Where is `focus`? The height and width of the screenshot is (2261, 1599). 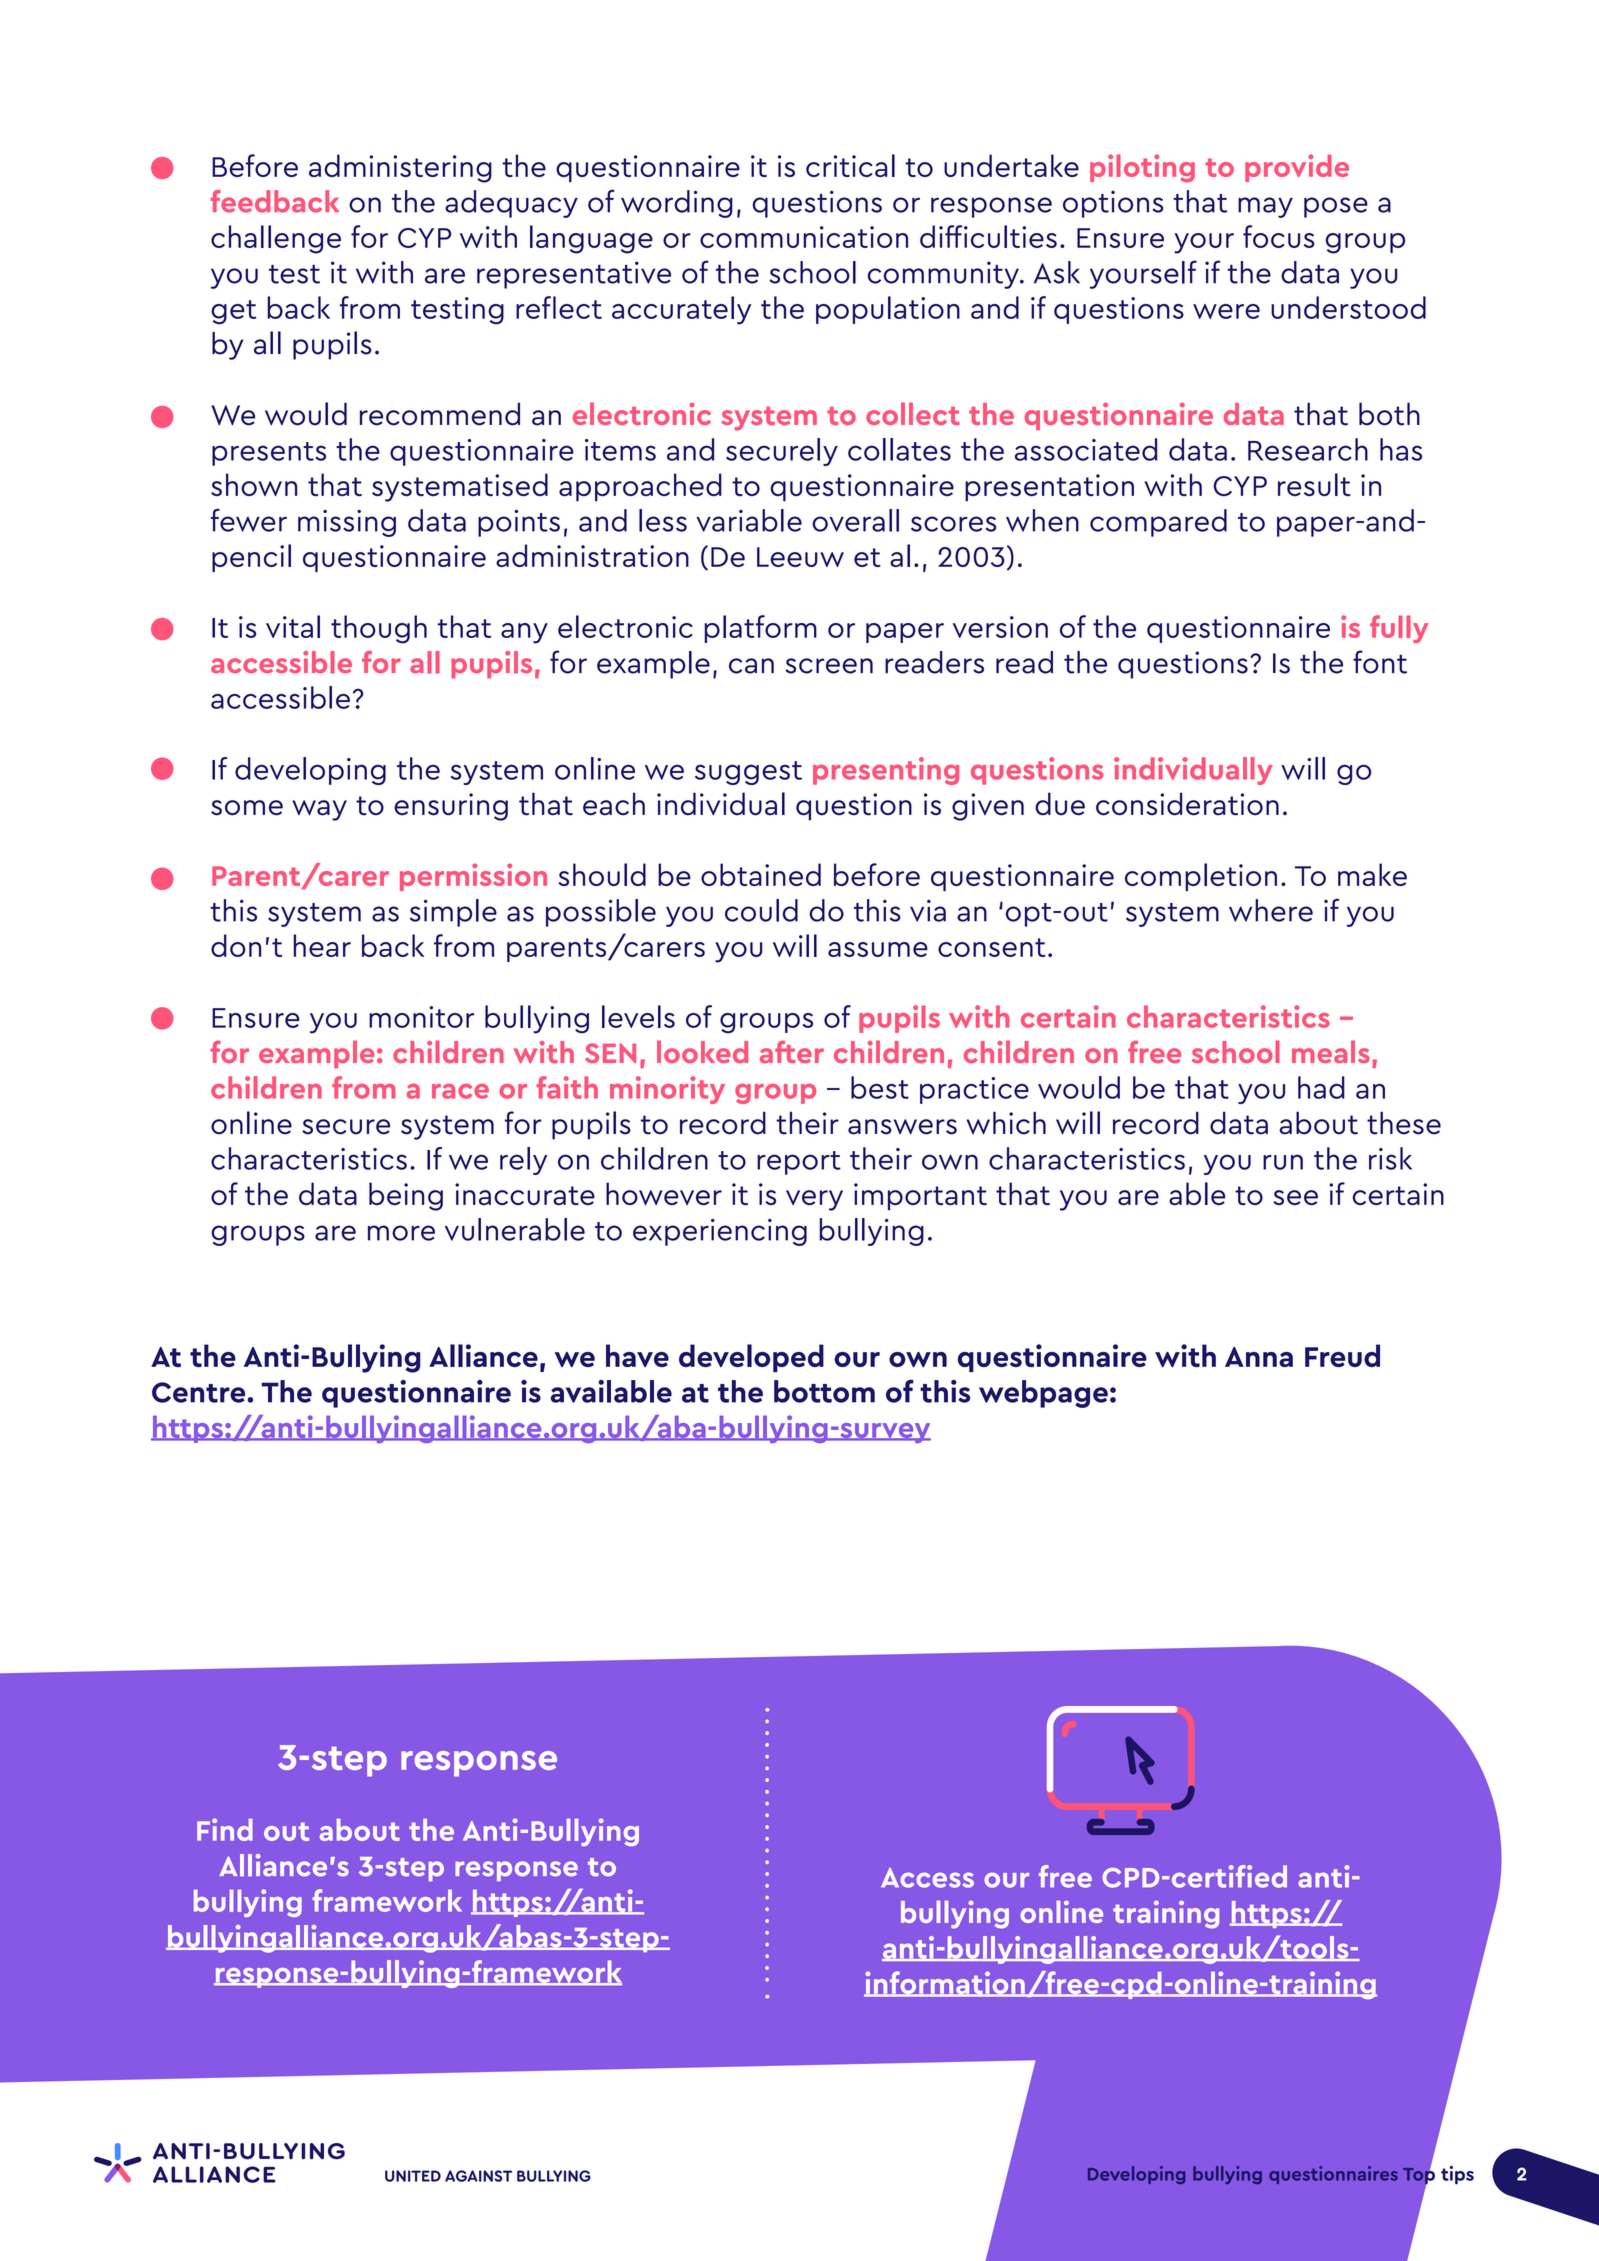 focus is located at coordinates (1279, 236).
